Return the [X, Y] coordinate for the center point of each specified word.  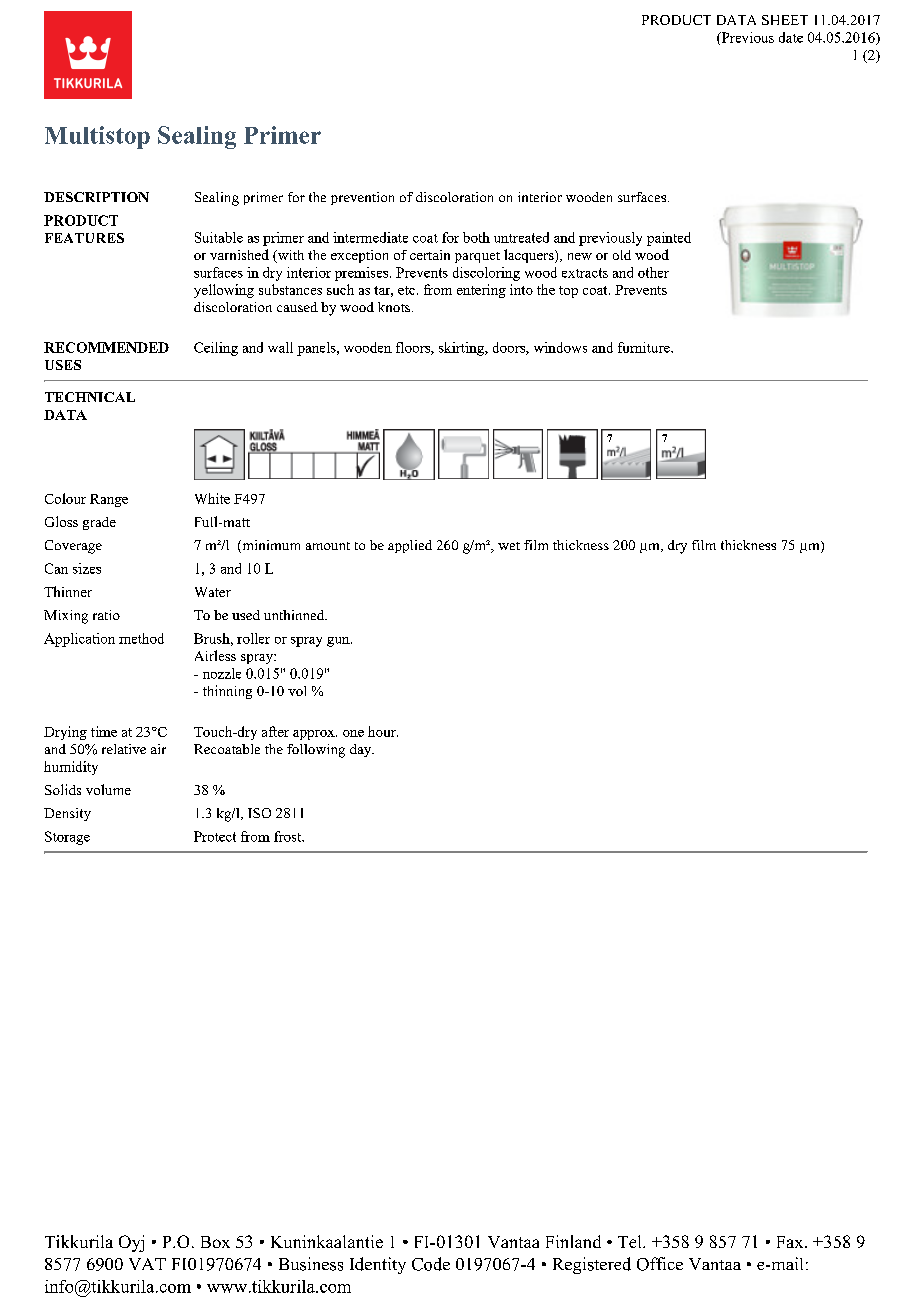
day [362, 750]
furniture [645, 347]
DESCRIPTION [96, 197]
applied [410, 546]
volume [108, 789]
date [791, 37]
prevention [362, 198]
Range [109, 500]
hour [383, 731]
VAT [147, 1264]
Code [431, 1264]
